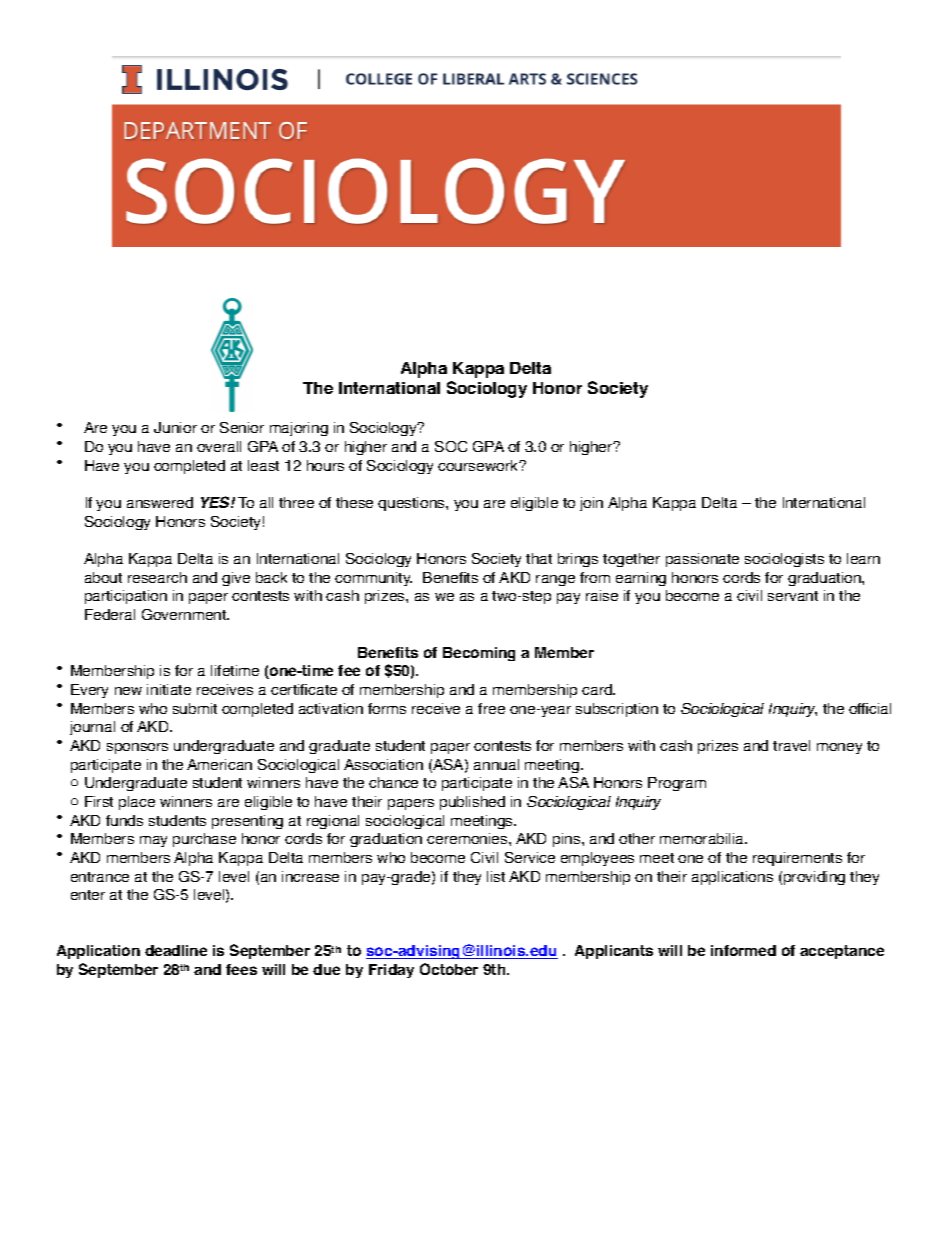 The width and height of the image is (952, 1233). I want to click on that, so click(539, 558).
